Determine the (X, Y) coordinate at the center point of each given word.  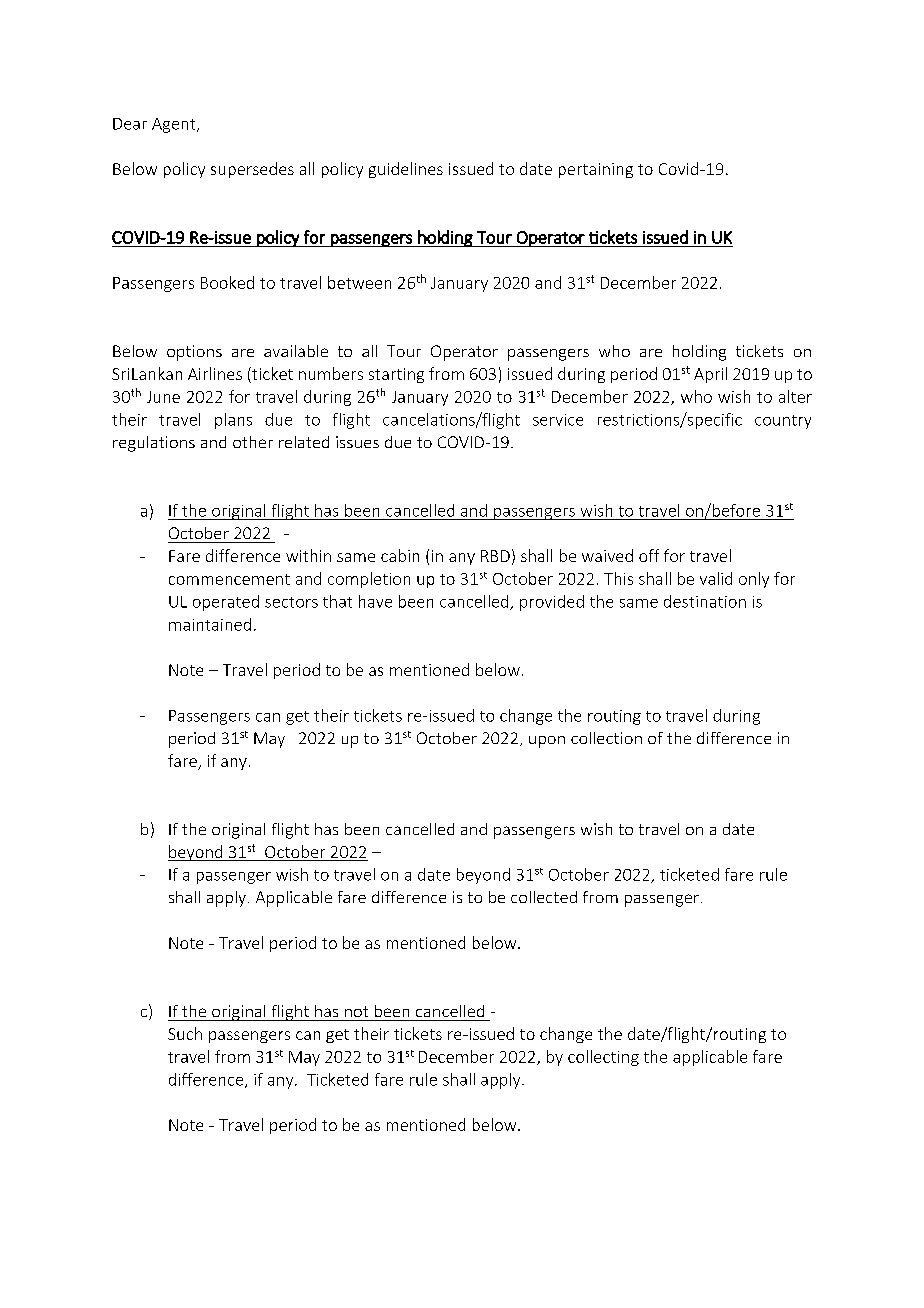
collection (606, 738)
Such (185, 1033)
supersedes (252, 170)
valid (716, 578)
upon (547, 742)
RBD (495, 556)
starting (396, 375)
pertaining (596, 170)
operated (226, 603)
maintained (210, 624)
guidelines (406, 170)
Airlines (215, 373)
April (710, 375)
